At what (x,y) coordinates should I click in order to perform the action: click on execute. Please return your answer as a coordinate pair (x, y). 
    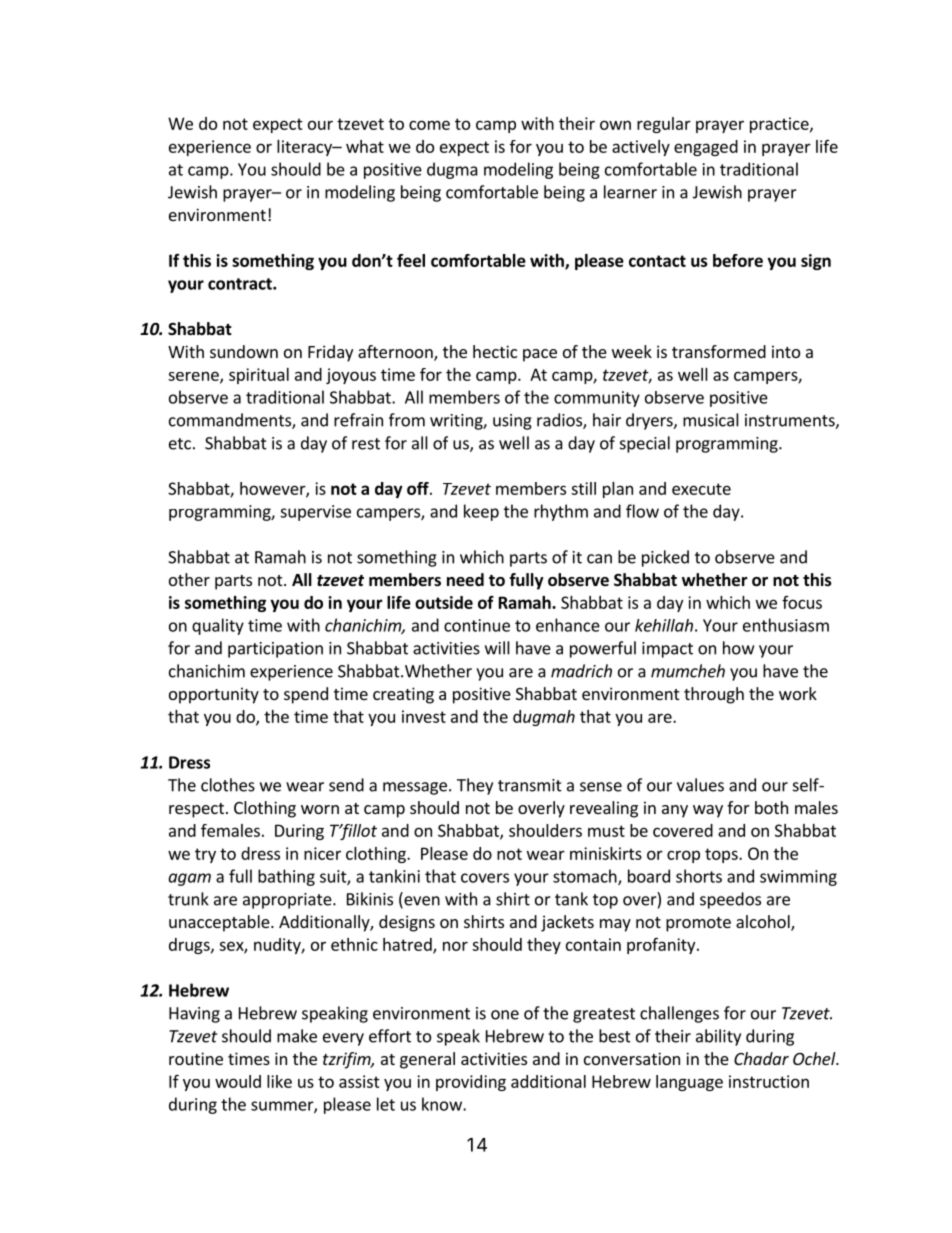
    Looking at the image, I should click on (701, 489).
